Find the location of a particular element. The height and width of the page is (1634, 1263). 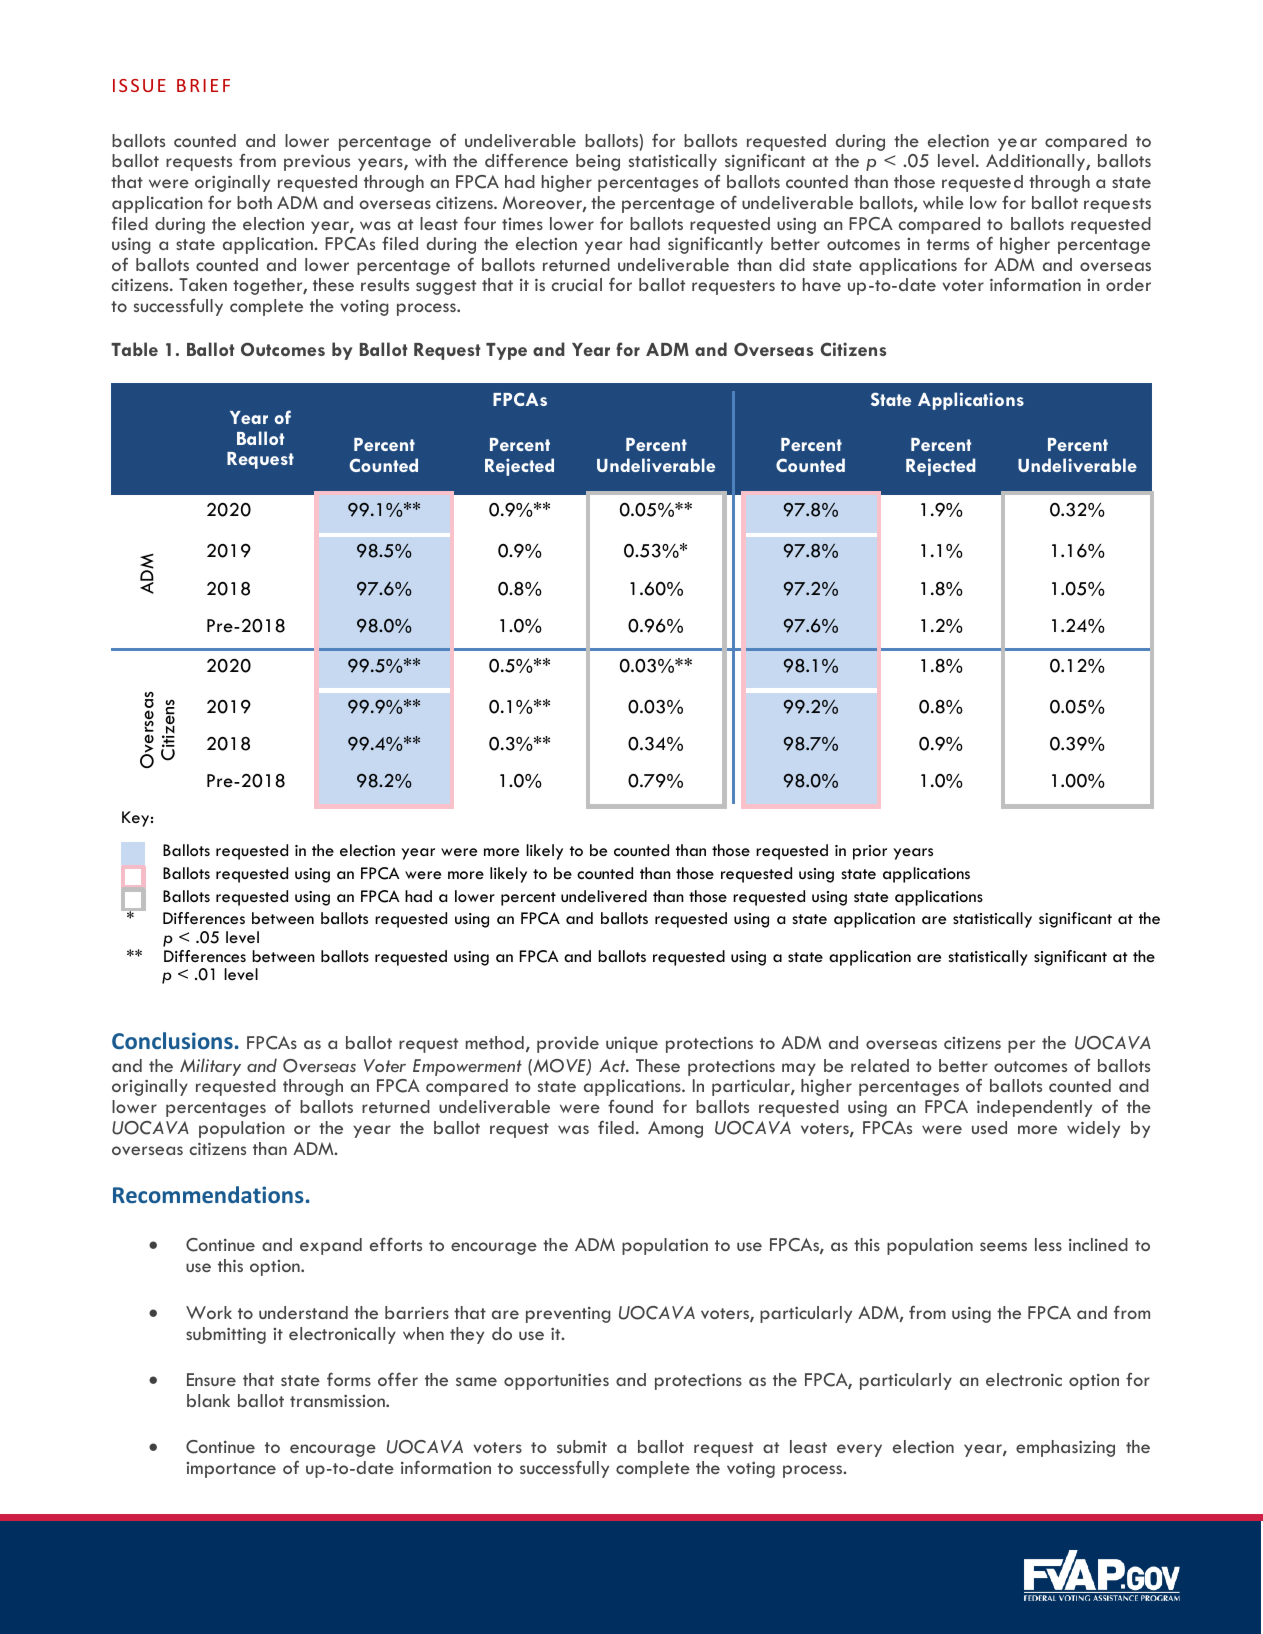

Military is located at coordinates (210, 1067).
